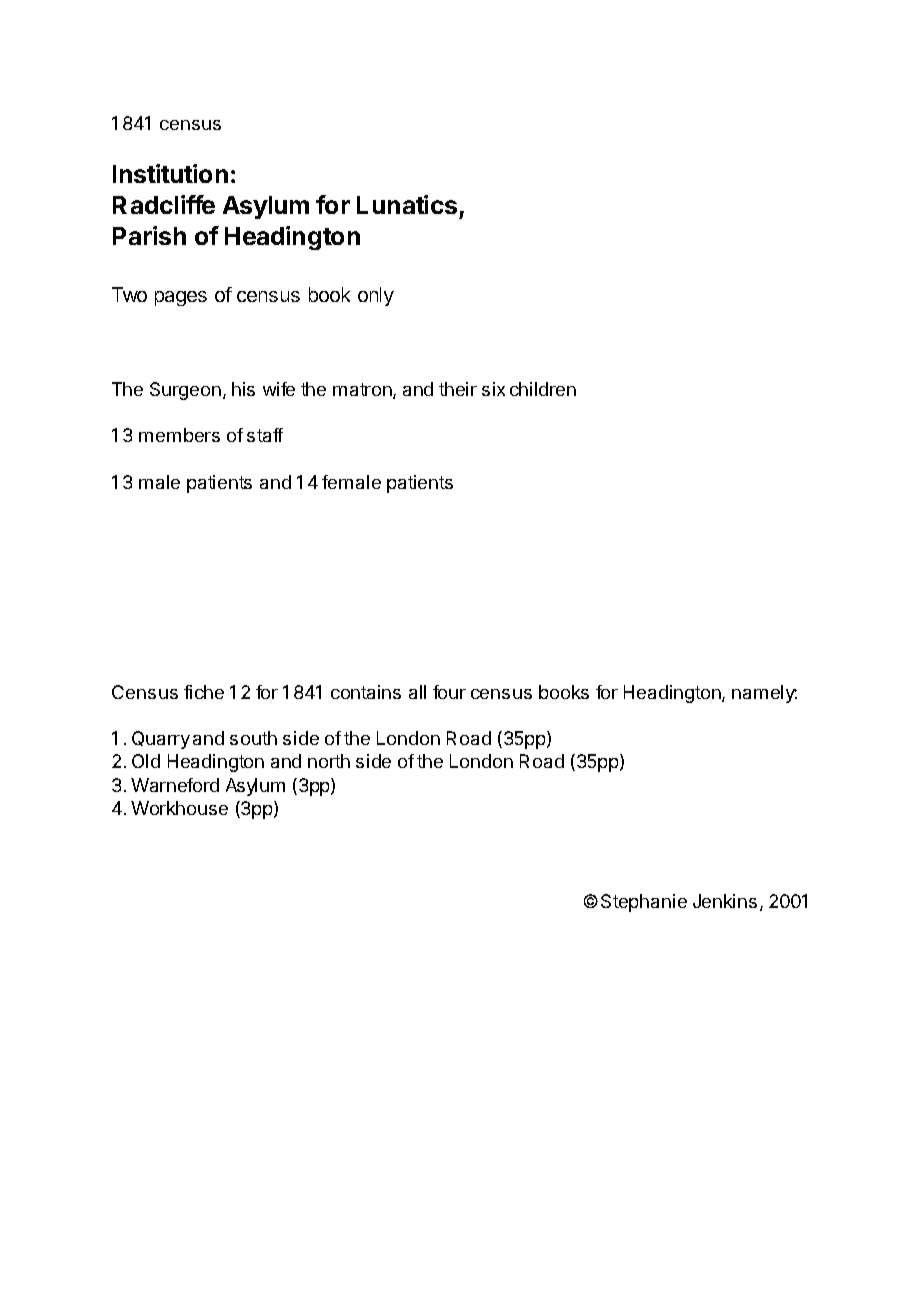 The width and height of the screenshot is (924, 1308). Describe the element at coordinates (185, 391) in the screenshot. I see `Surgeon` at that location.
